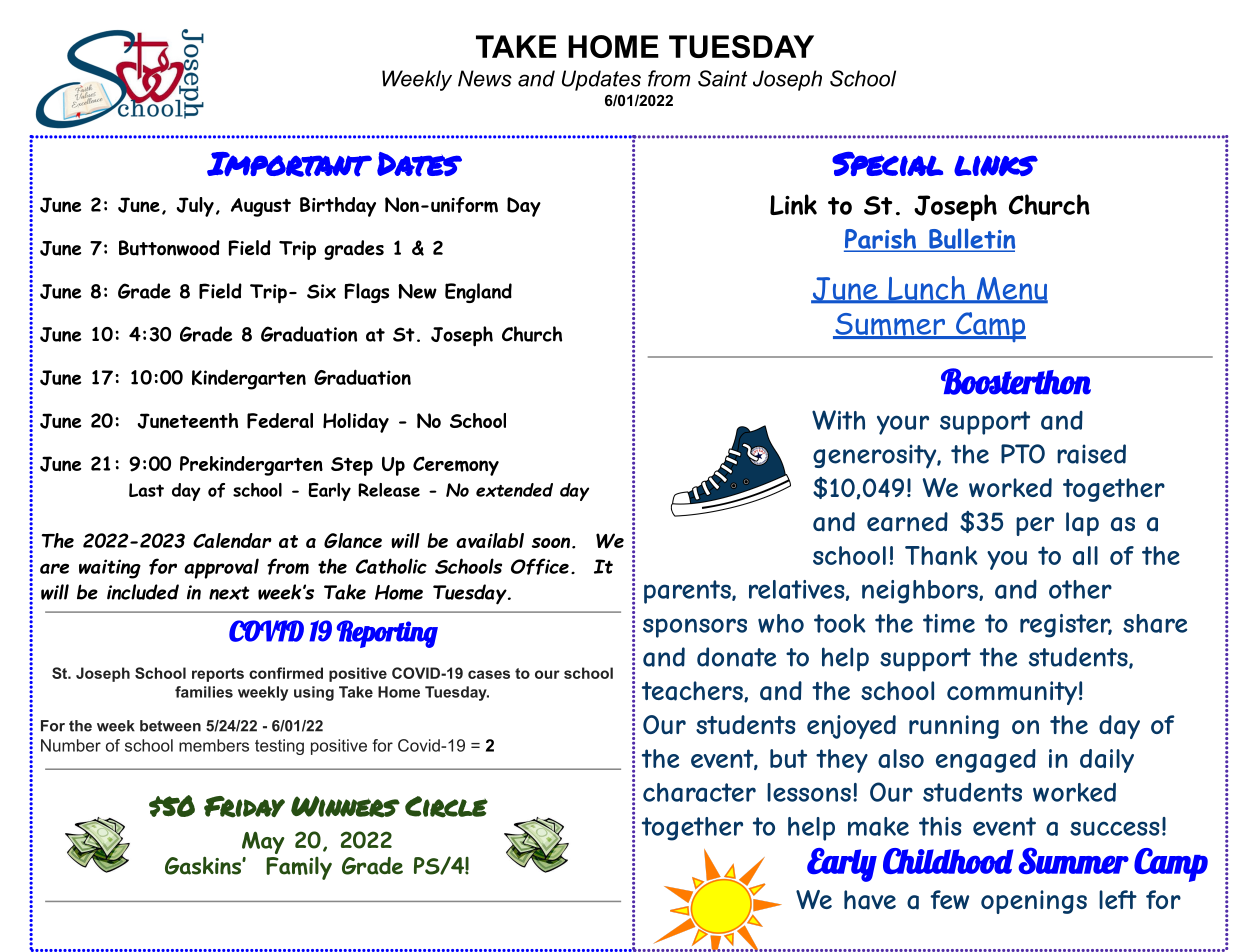 This screenshot has width=1233, height=952. What do you see at coordinates (954, 727) in the screenshot?
I see `running` at bounding box center [954, 727].
